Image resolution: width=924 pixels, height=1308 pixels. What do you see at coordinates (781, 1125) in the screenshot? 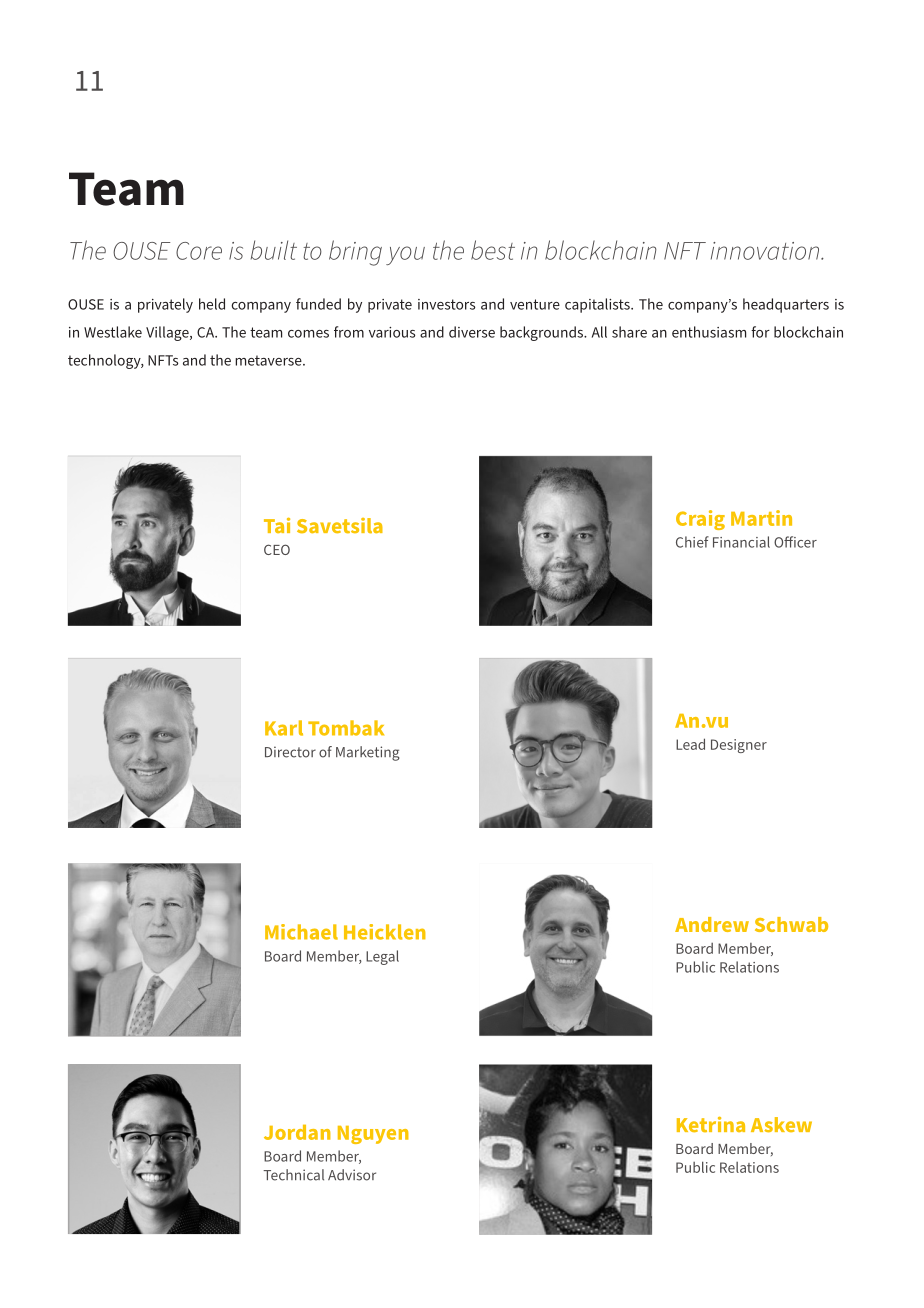
I see `Askew` at bounding box center [781, 1125].
